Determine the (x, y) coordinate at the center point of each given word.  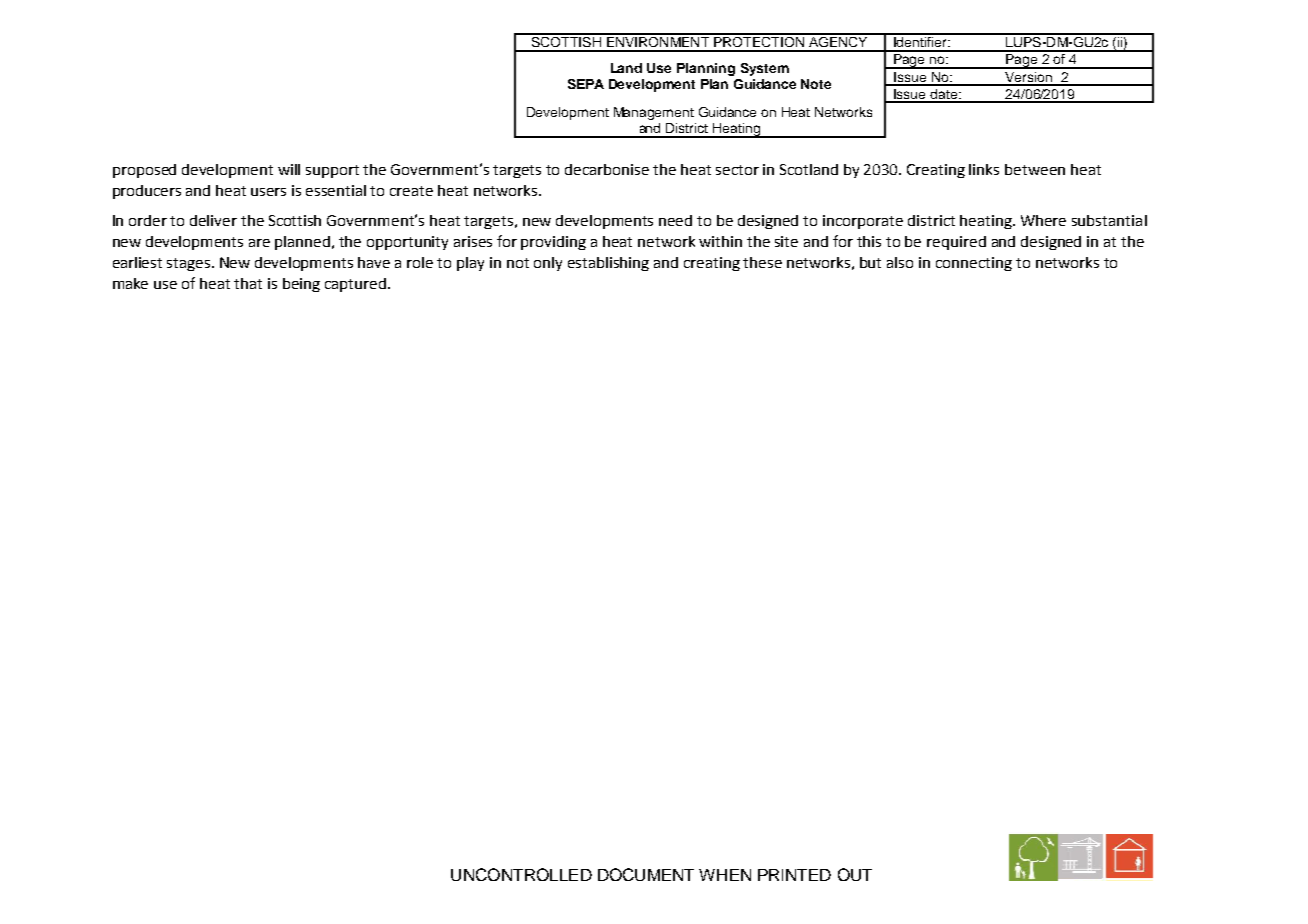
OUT (855, 874)
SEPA (586, 84)
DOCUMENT (646, 874)
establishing (608, 264)
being (301, 285)
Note (816, 84)
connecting (974, 264)
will (289, 169)
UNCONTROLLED (521, 874)
